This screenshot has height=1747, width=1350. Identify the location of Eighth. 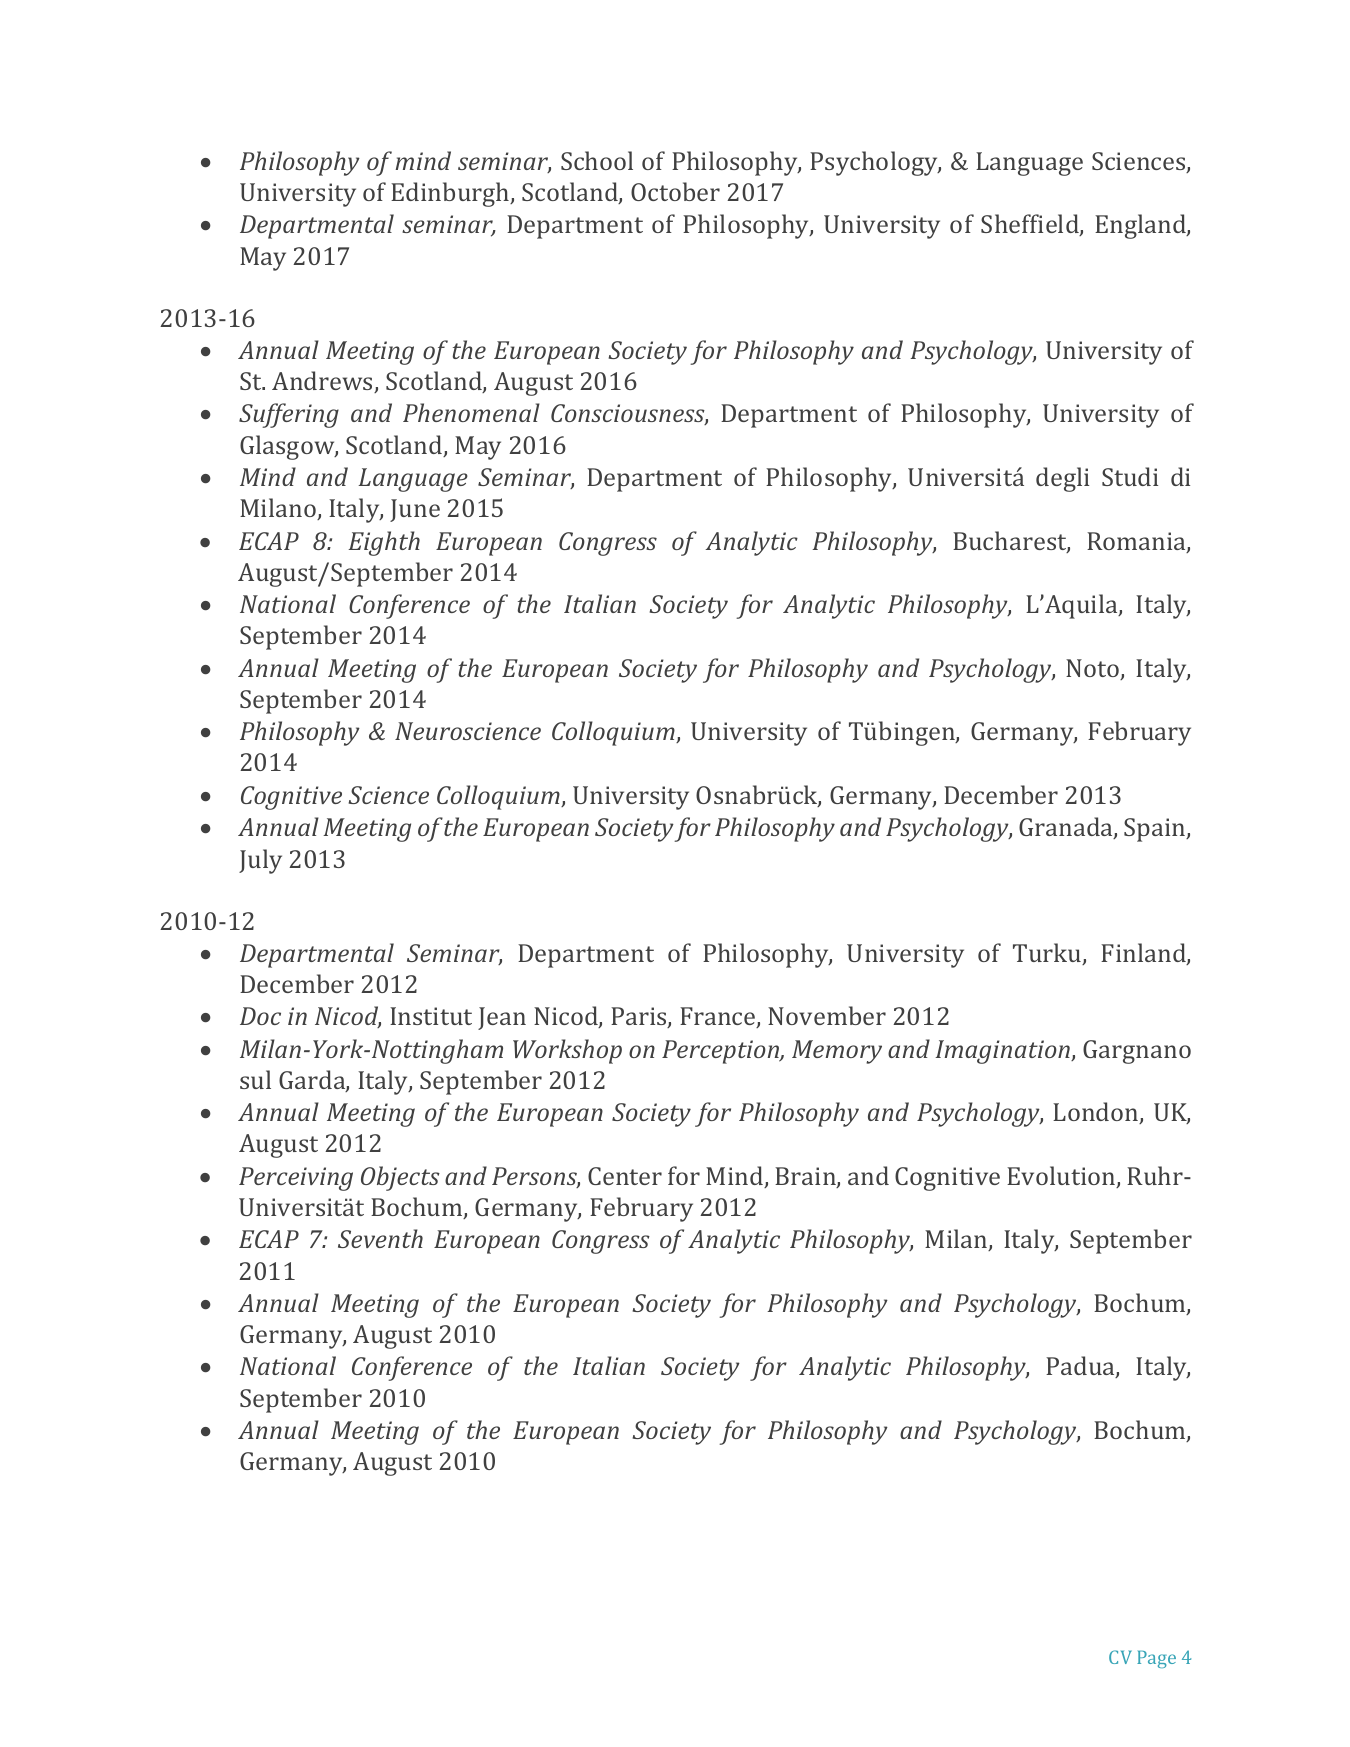
(384, 543).
